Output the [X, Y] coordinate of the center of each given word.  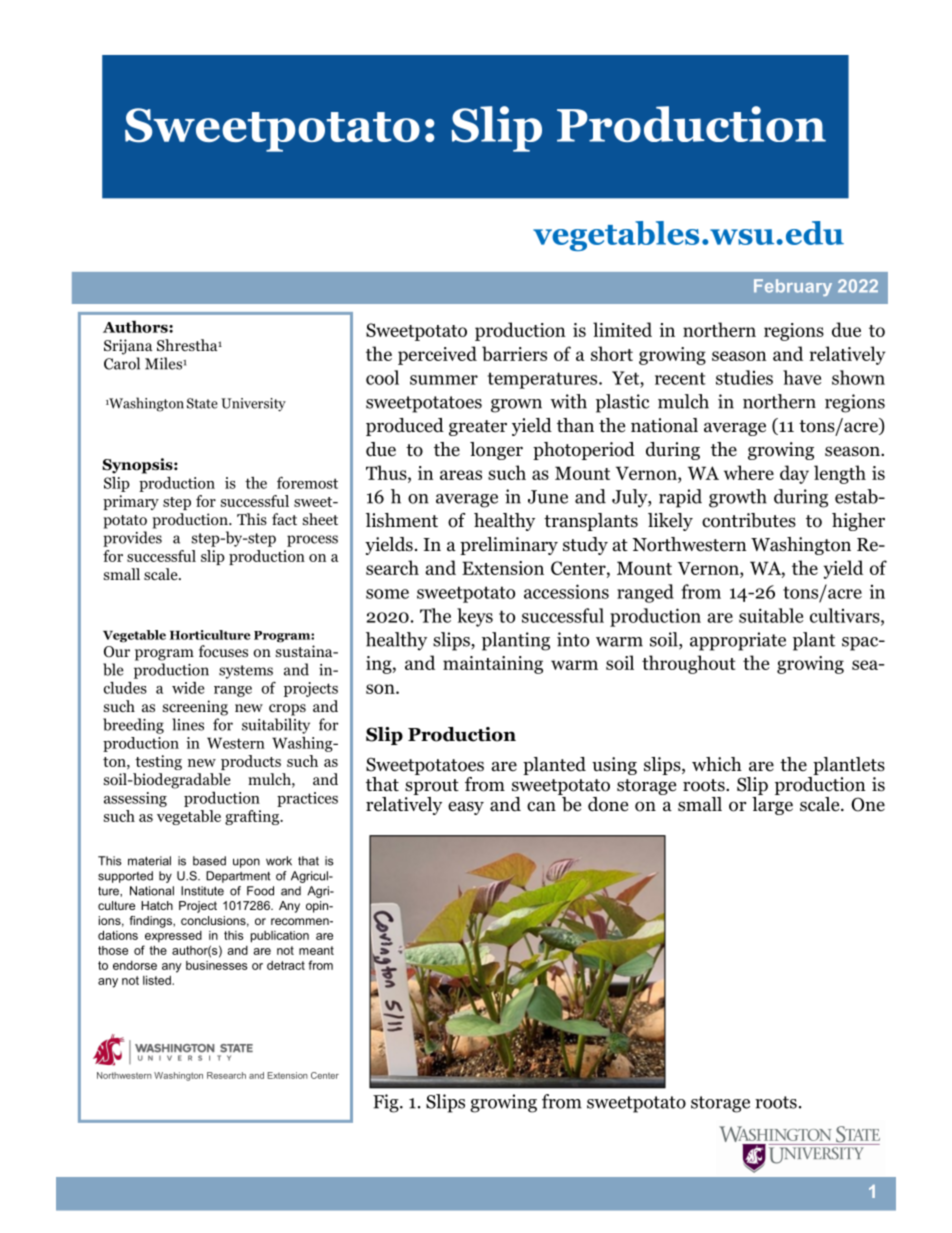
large [772, 804]
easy [466, 808]
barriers [514, 353]
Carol [122, 363]
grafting [253, 817]
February [793, 287]
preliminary [509, 546]
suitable [771, 615]
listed [158, 980]
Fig [387, 1103]
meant [316, 950]
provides [132, 539]
